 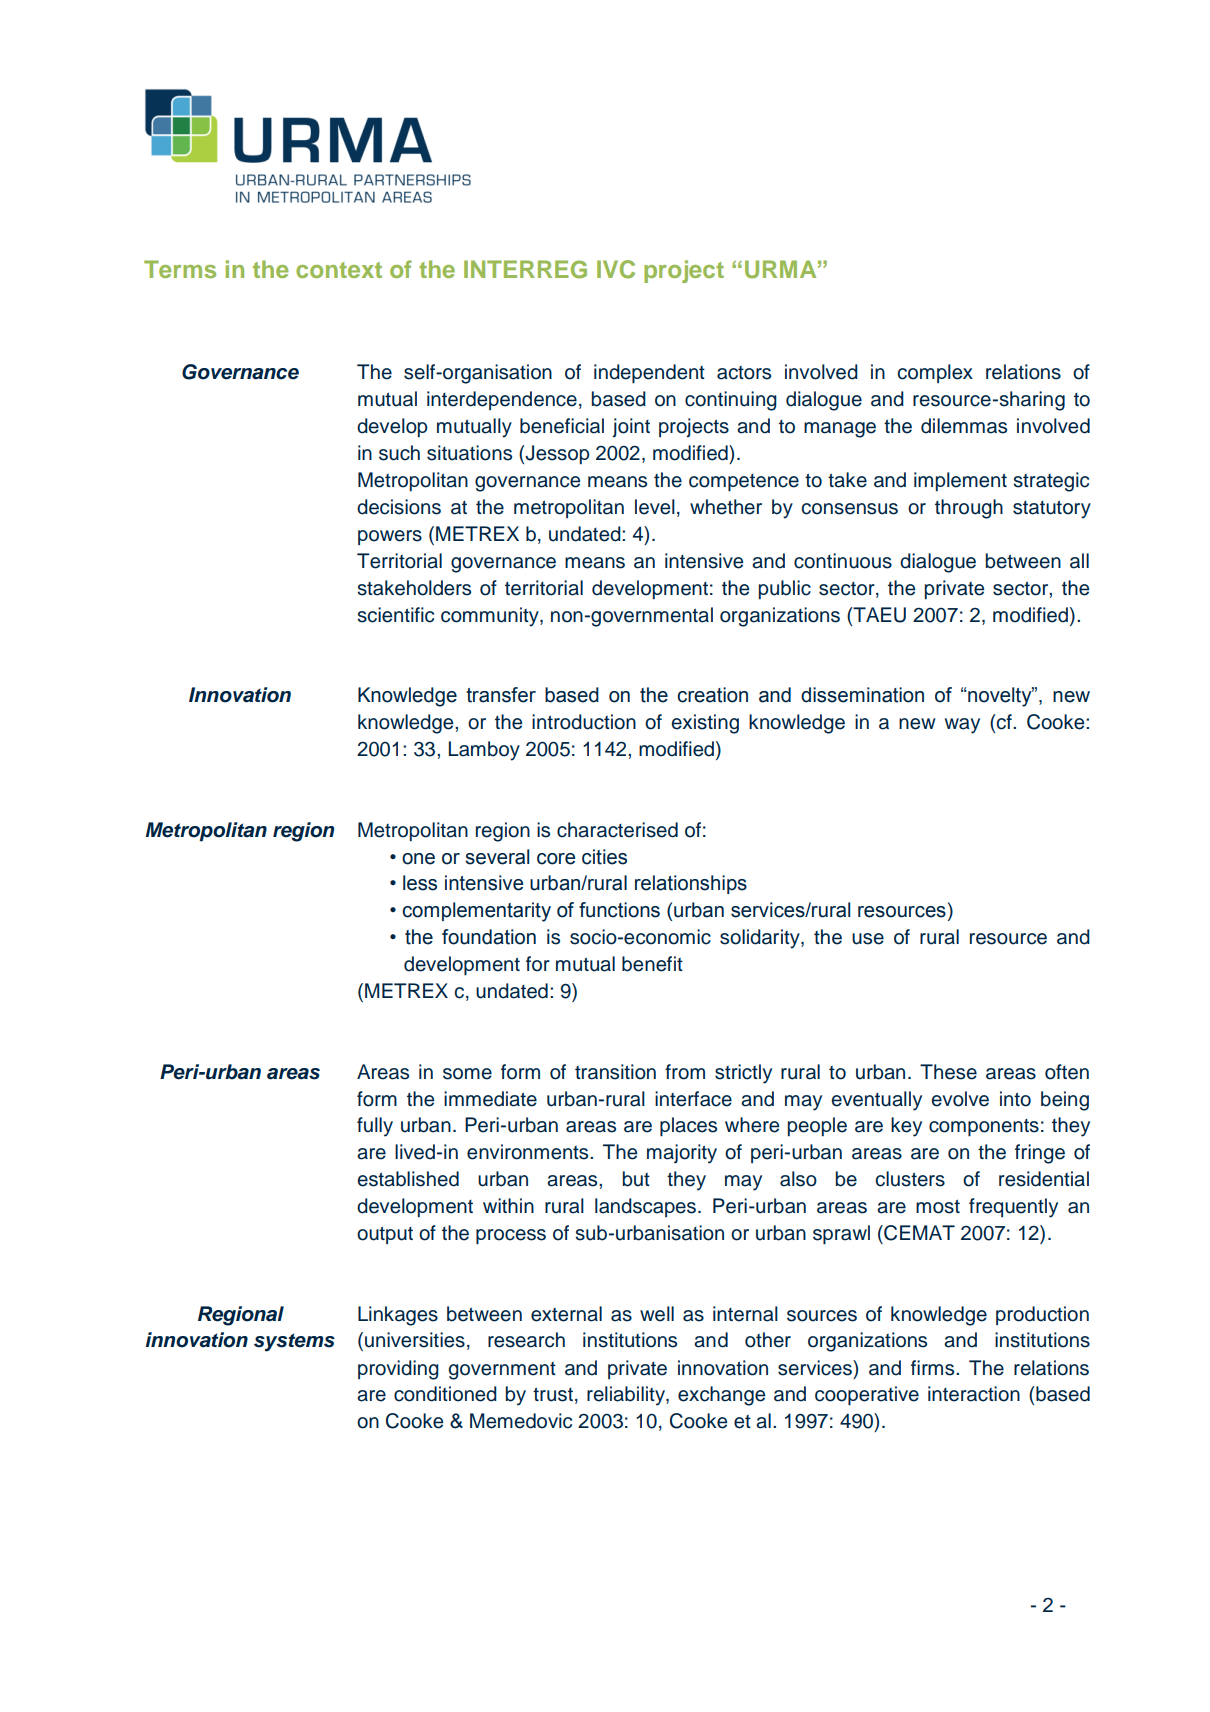 What do you see at coordinates (655, 507) in the screenshot?
I see `level` at bounding box center [655, 507].
